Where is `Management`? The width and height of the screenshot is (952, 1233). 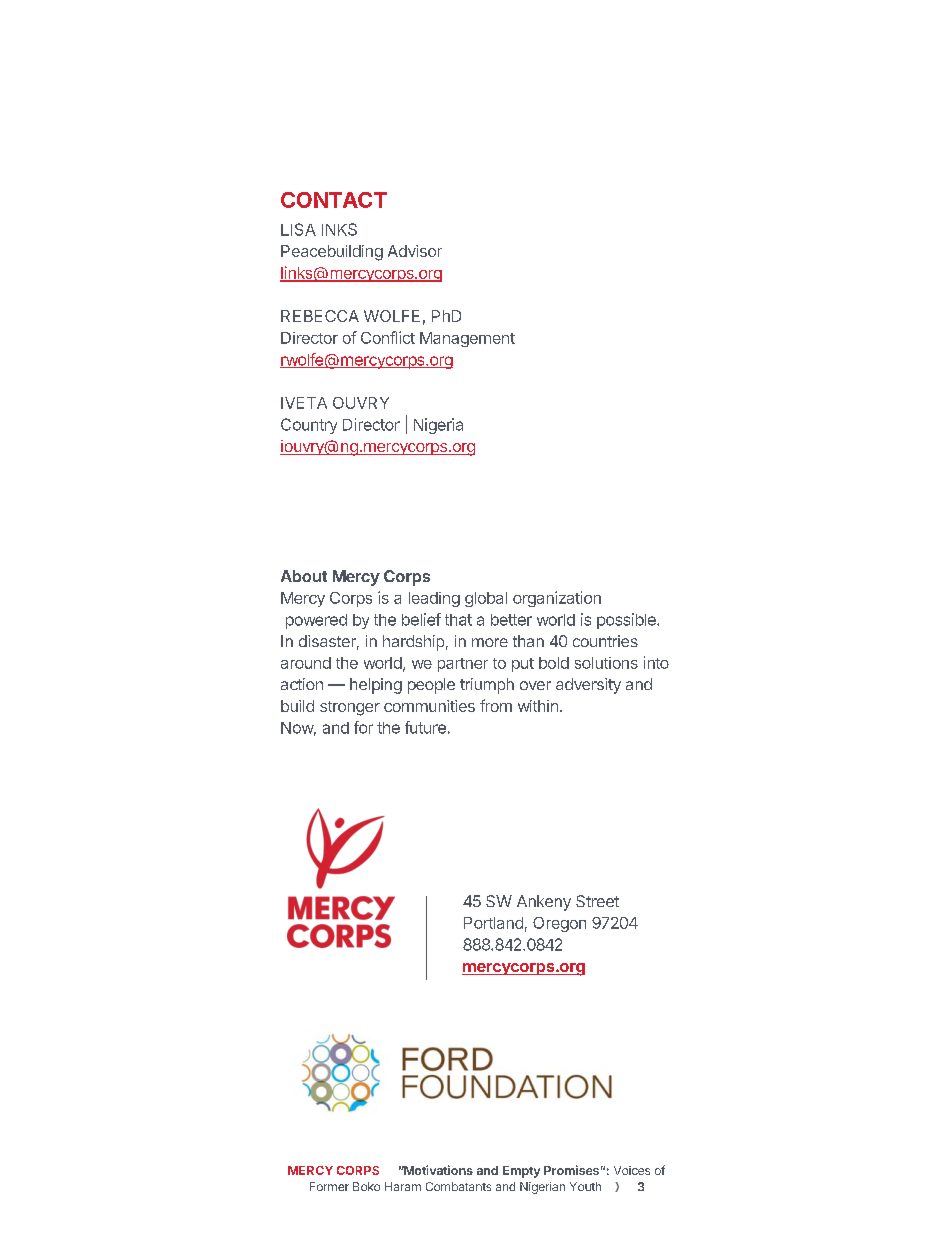 Management is located at coordinates (467, 339).
